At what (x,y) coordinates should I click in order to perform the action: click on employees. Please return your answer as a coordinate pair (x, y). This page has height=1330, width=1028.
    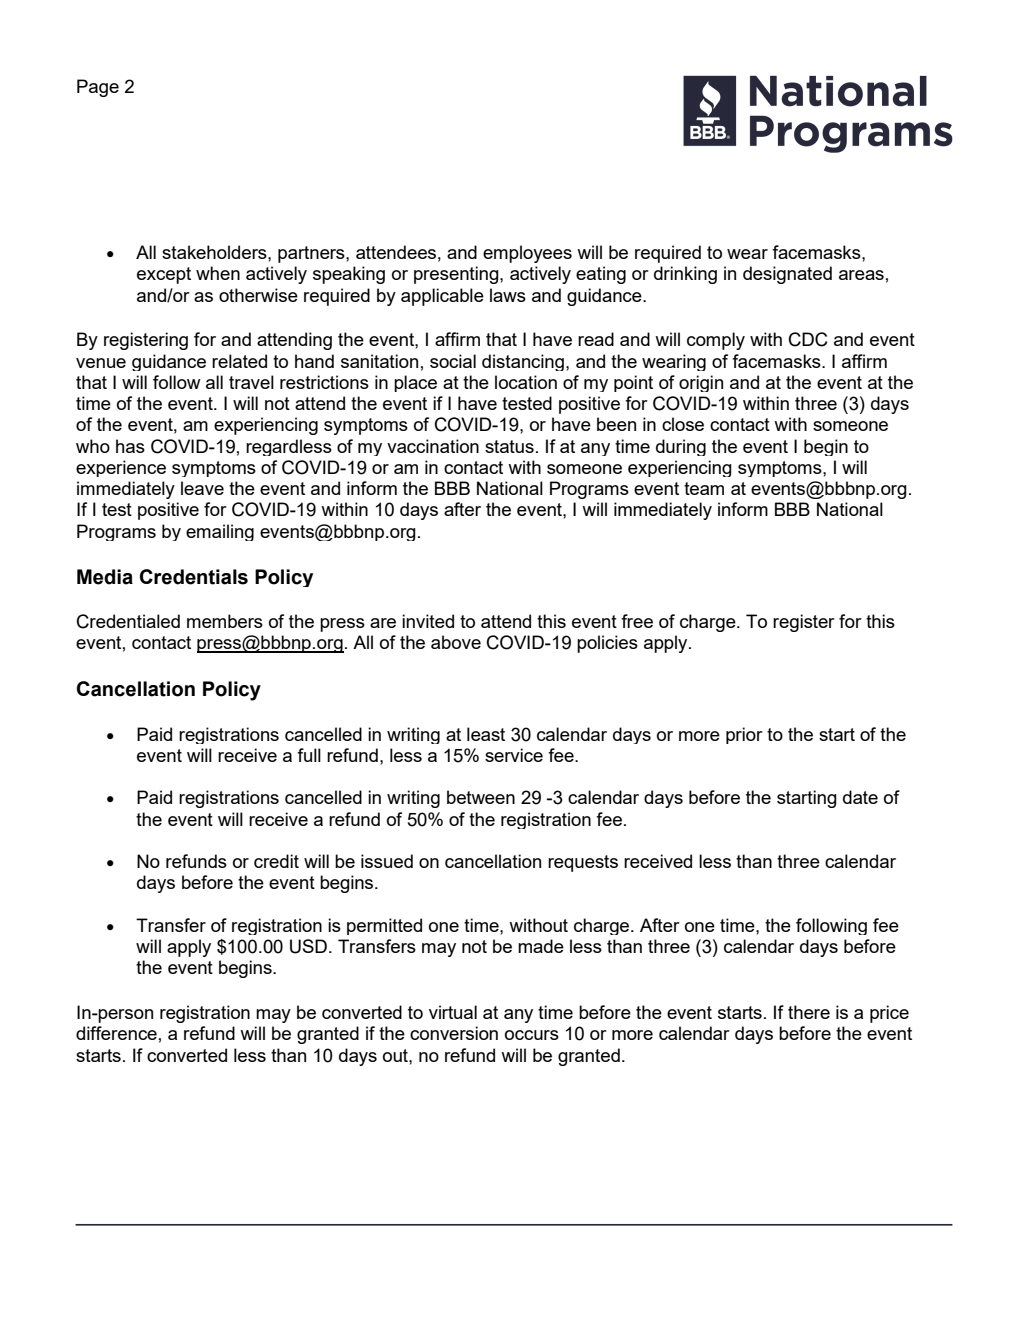
    Looking at the image, I should click on (527, 254).
